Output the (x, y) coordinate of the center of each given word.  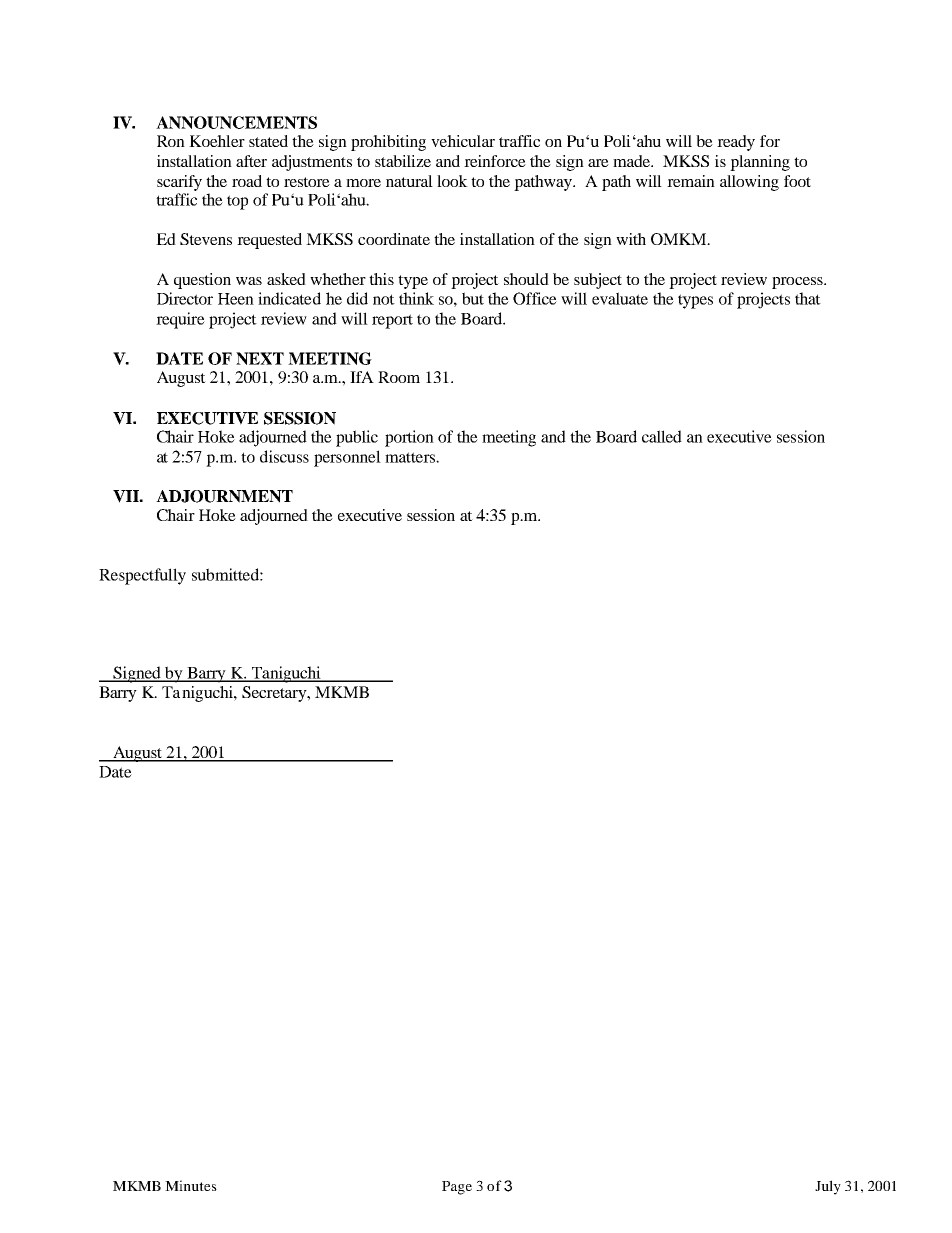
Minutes (191, 1185)
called (662, 436)
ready (736, 143)
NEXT (260, 358)
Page (457, 1188)
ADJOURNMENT (224, 496)
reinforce (495, 161)
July (828, 1187)
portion (409, 438)
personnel (347, 458)
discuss (284, 456)
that (808, 298)
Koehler (217, 141)
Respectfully (142, 576)
